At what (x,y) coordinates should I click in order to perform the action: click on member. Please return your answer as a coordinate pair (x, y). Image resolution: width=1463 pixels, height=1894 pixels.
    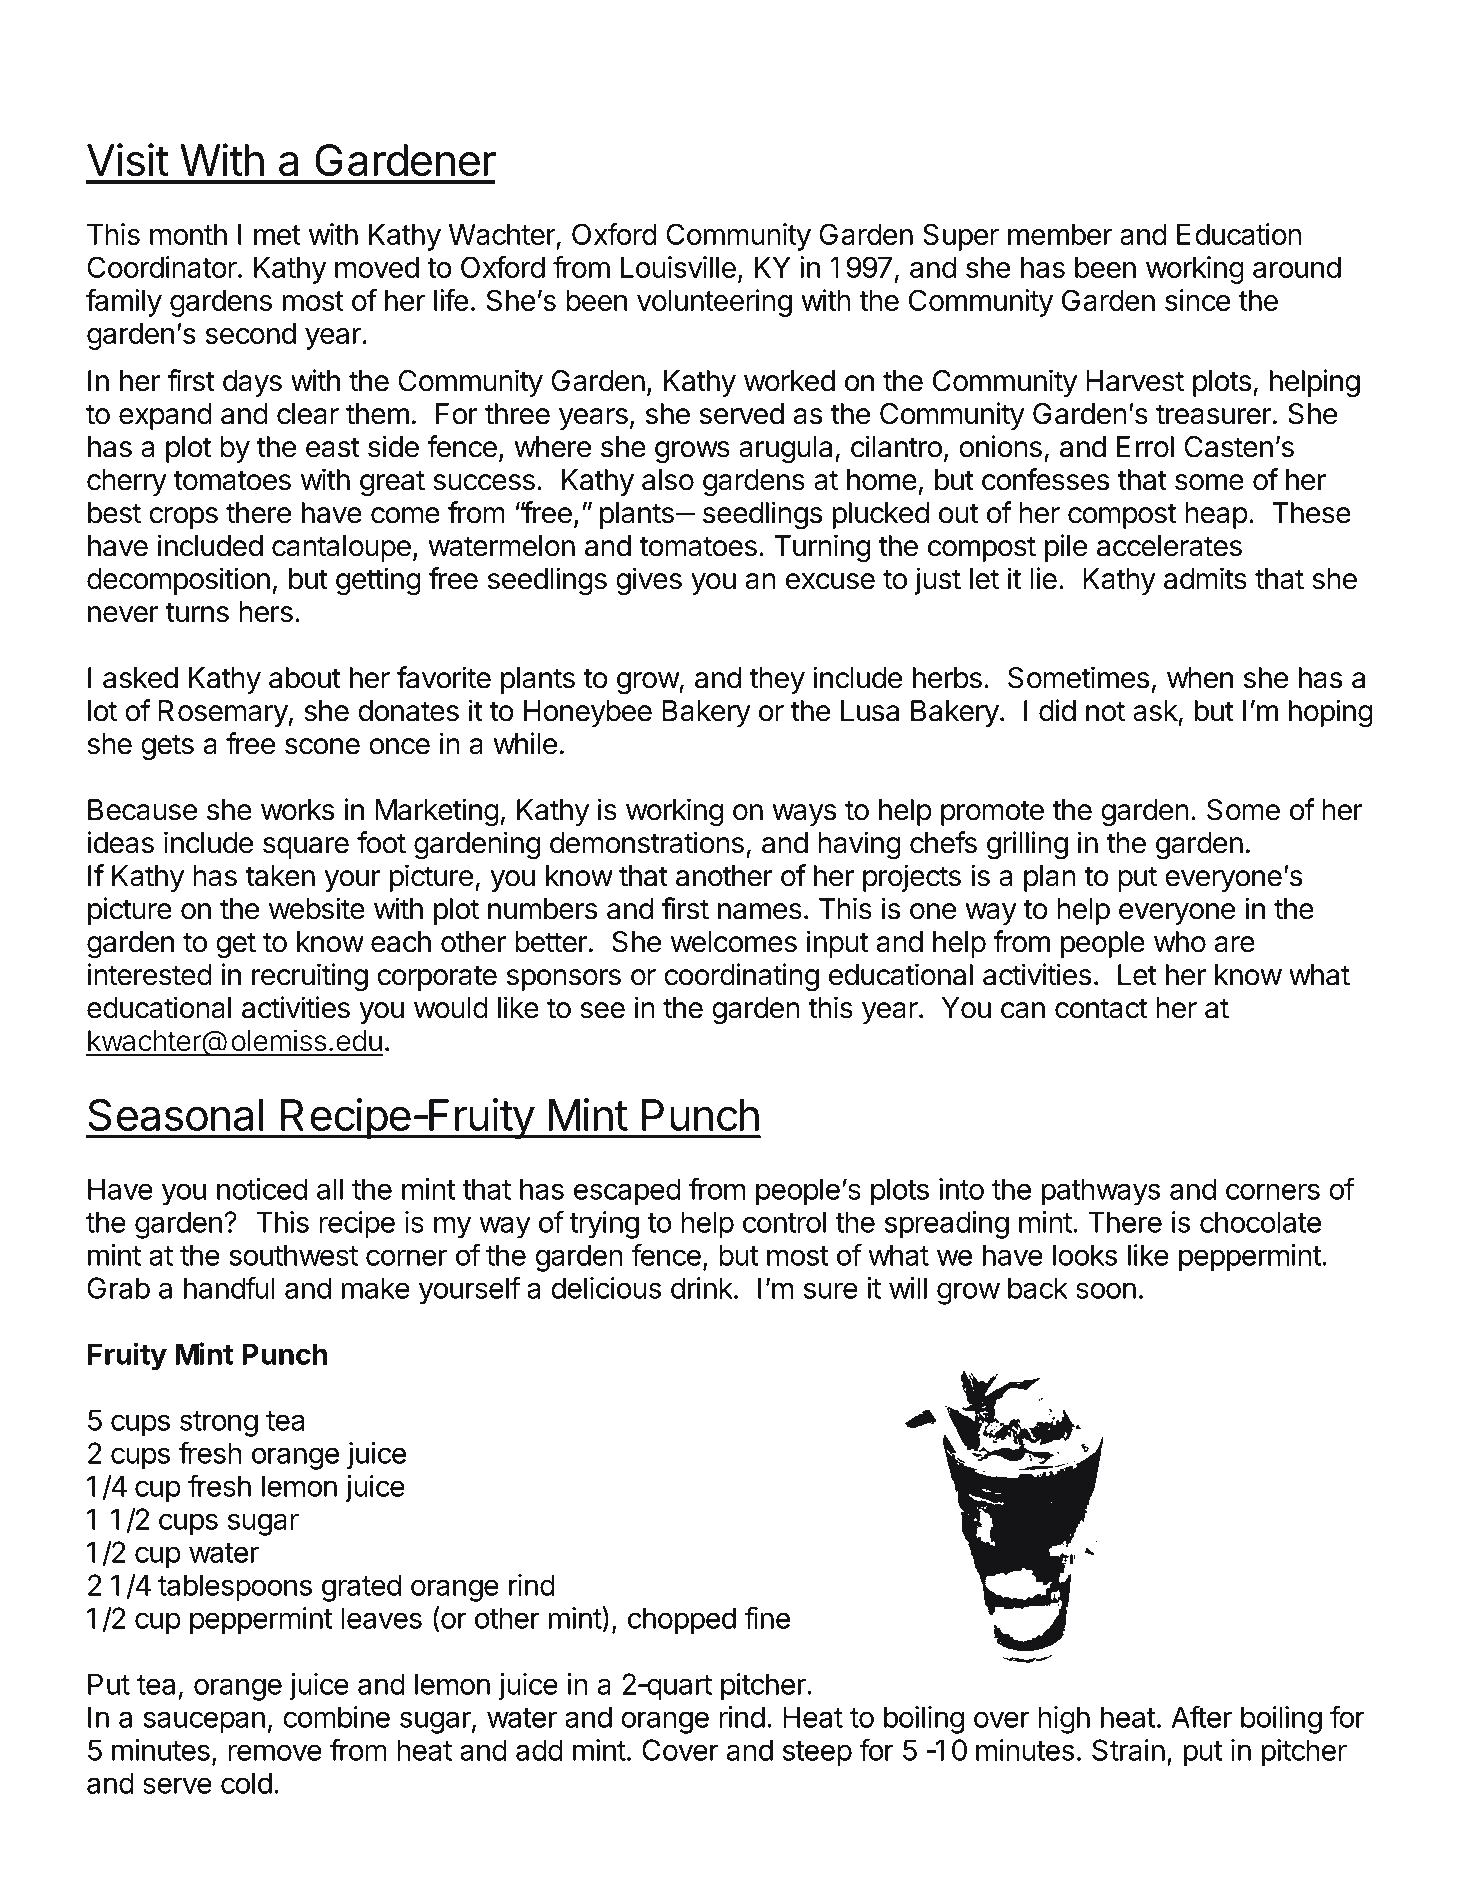
    Looking at the image, I should click on (1060, 234).
